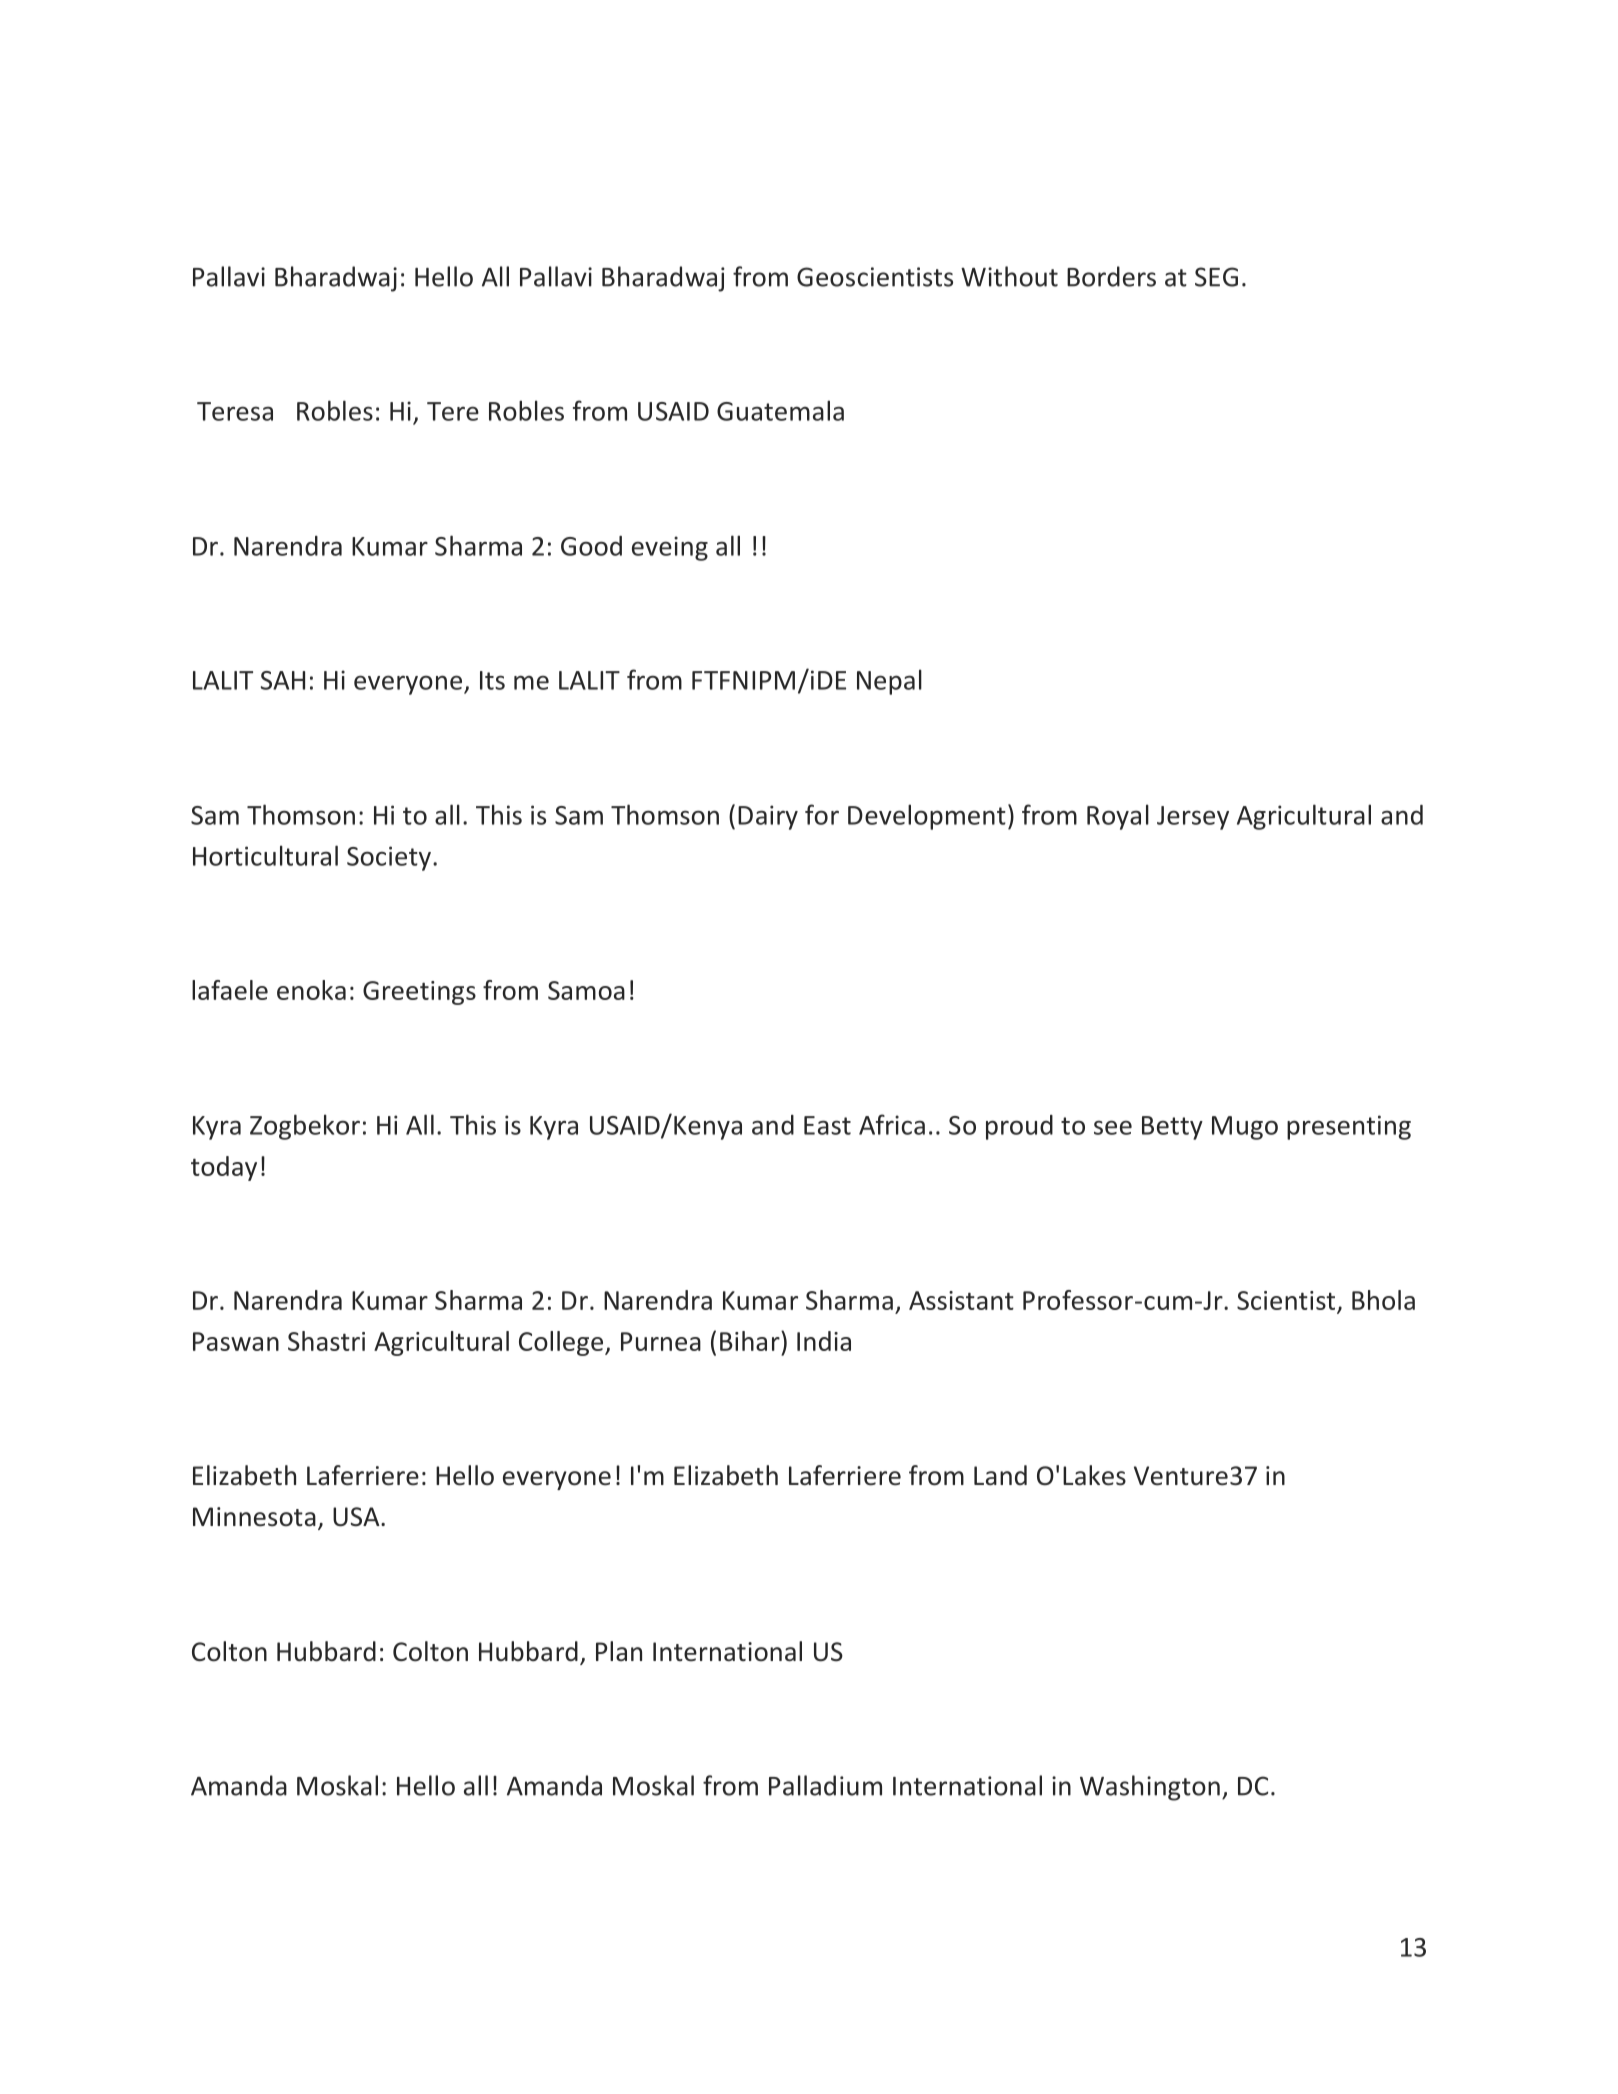 Image resolution: width=1618 pixels, height=2094 pixels. What do you see at coordinates (1193, 818) in the screenshot?
I see `Jersey` at bounding box center [1193, 818].
